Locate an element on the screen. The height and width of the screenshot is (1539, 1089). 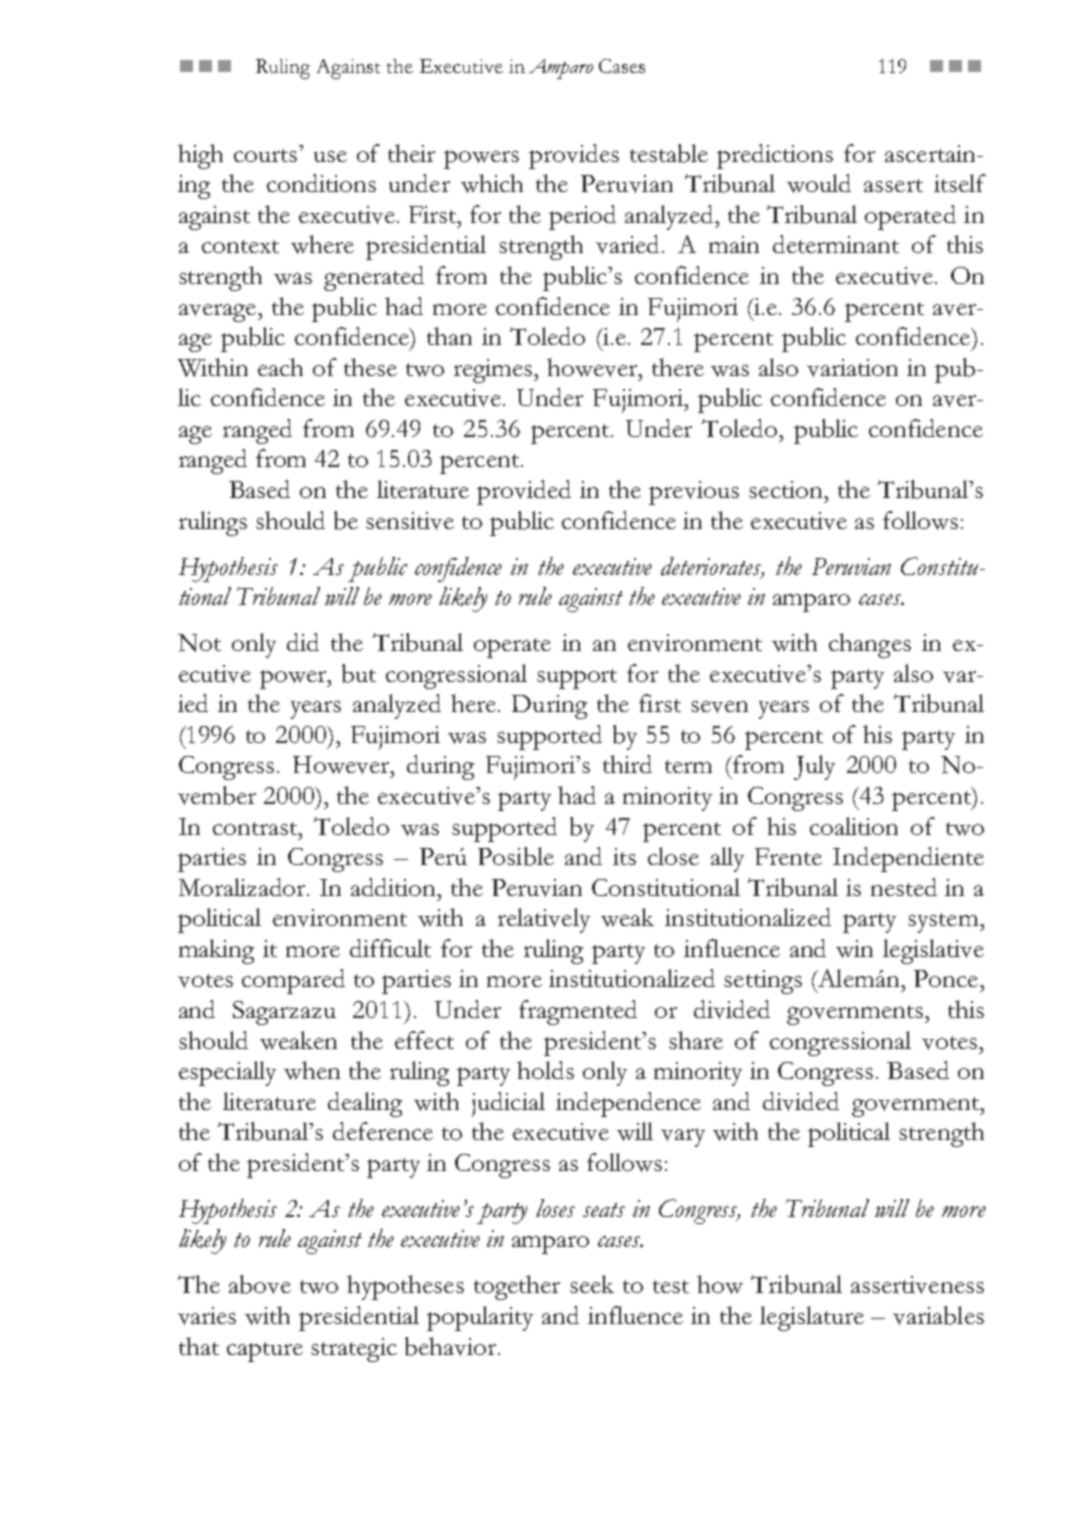
above is located at coordinates (260, 1284).
